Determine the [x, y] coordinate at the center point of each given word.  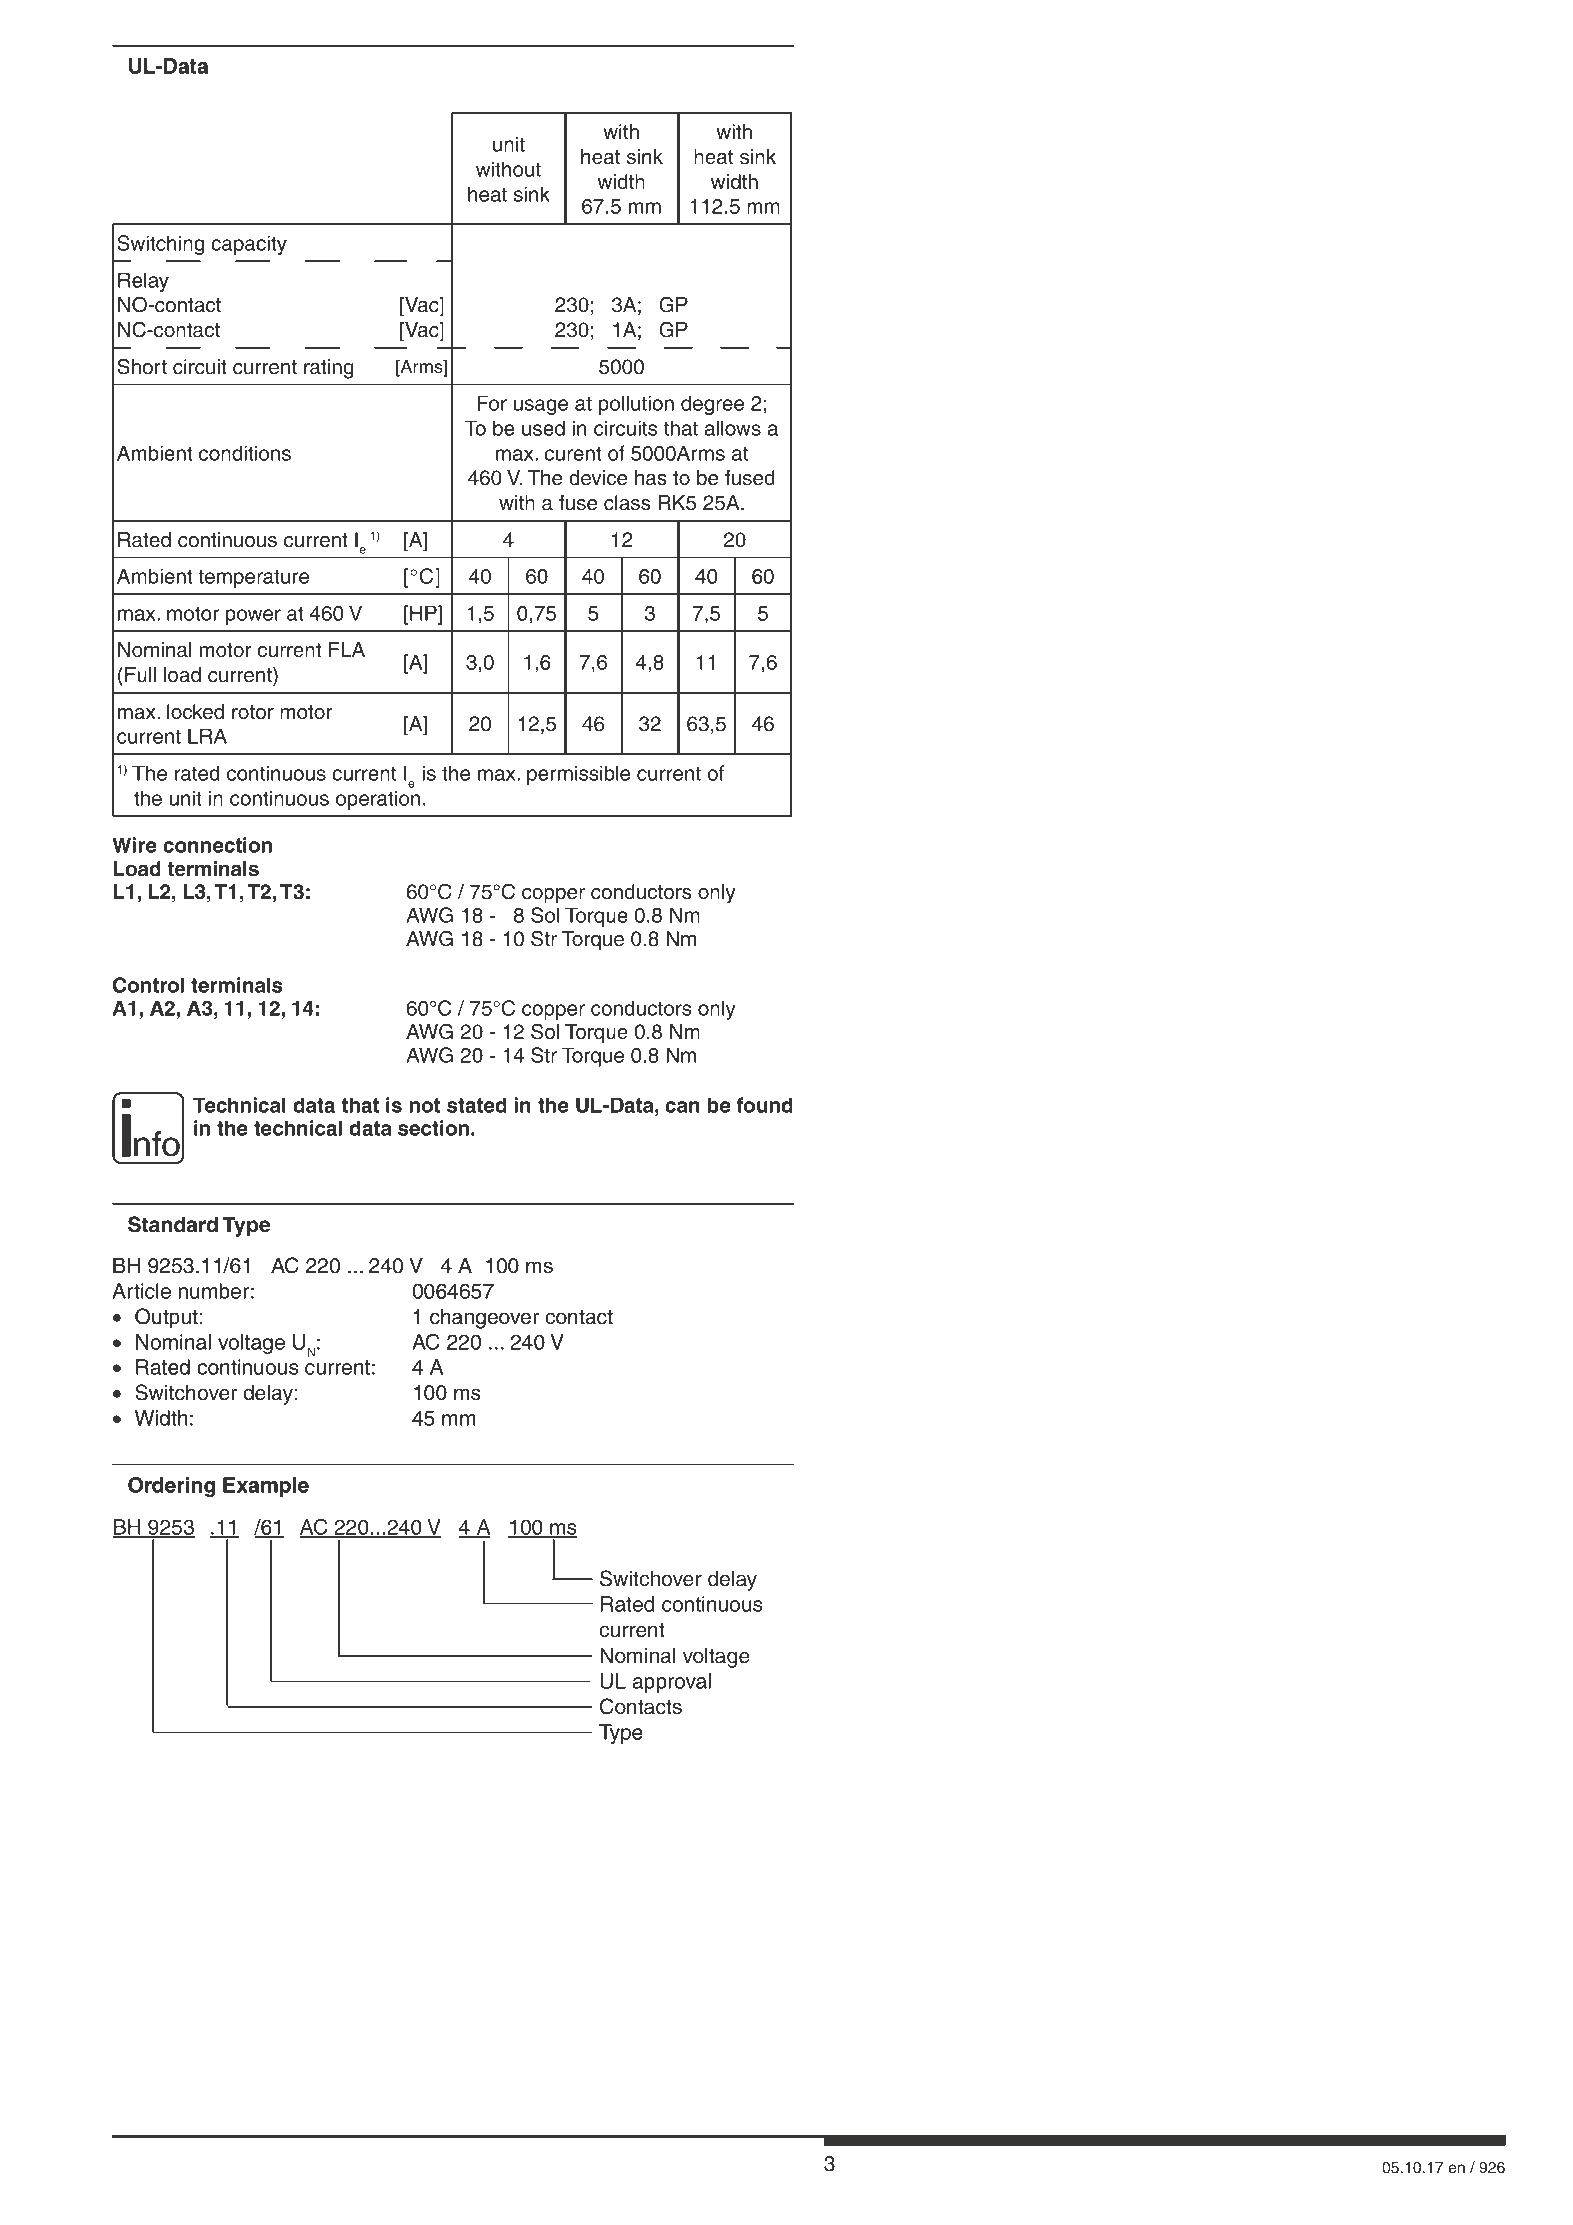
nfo [158, 1145]
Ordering [171, 1487]
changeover [484, 1319]
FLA [347, 649]
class [627, 503]
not [425, 1105]
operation [378, 800]
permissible [578, 775]
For [492, 403]
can [682, 1107]
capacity [249, 245]
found [764, 1105]
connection [217, 845]
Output [166, 1318]
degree [712, 405]
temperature [253, 578]
